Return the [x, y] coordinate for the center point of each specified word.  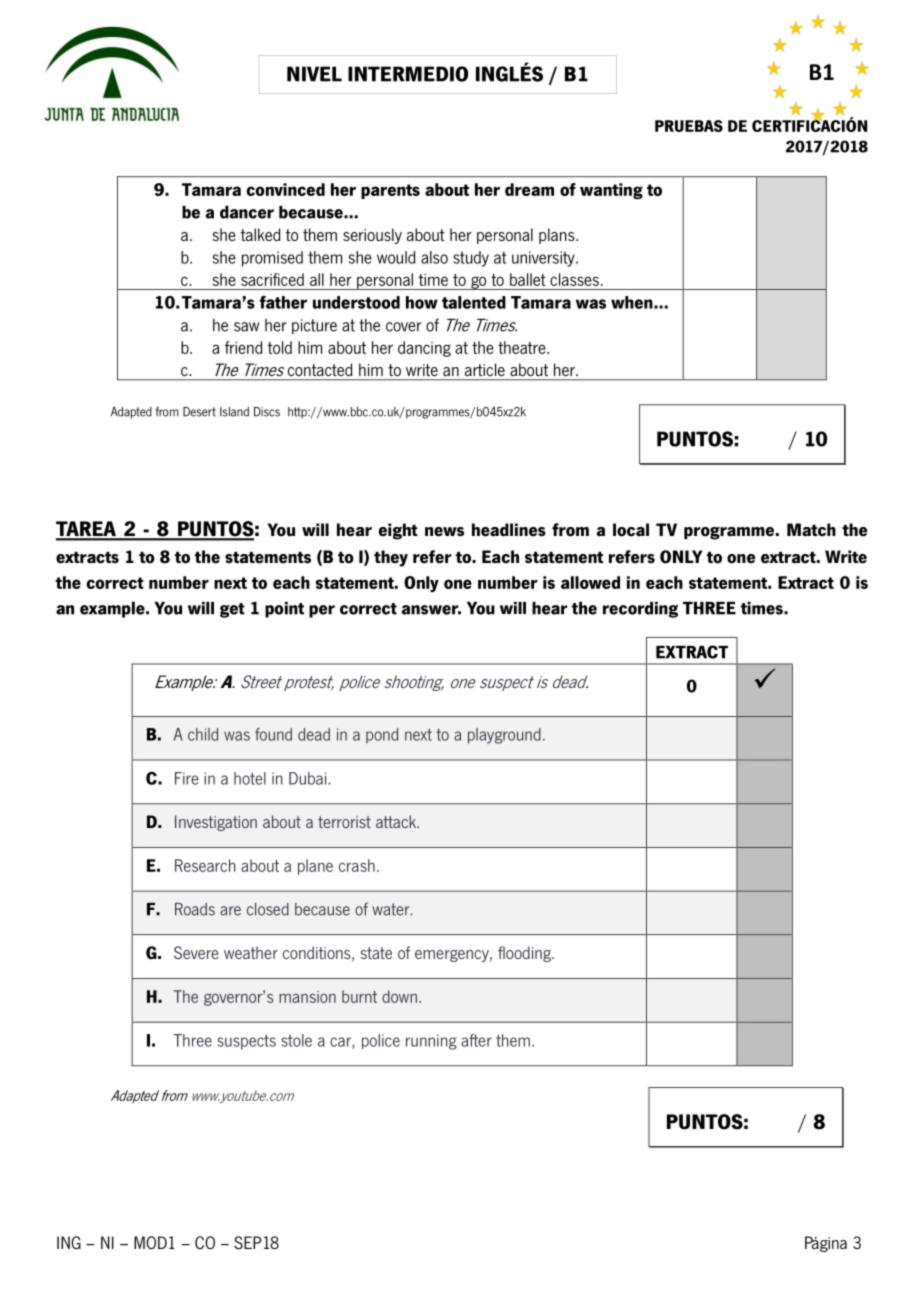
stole [296, 1040]
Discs [267, 412]
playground [504, 736]
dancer [247, 212]
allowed [590, 582]
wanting [611, 191]
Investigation [216, 823]
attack [397, 821]
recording [640, 610]
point [284, 610]
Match [811, 530]
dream [529, 189]
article [485, 369]
